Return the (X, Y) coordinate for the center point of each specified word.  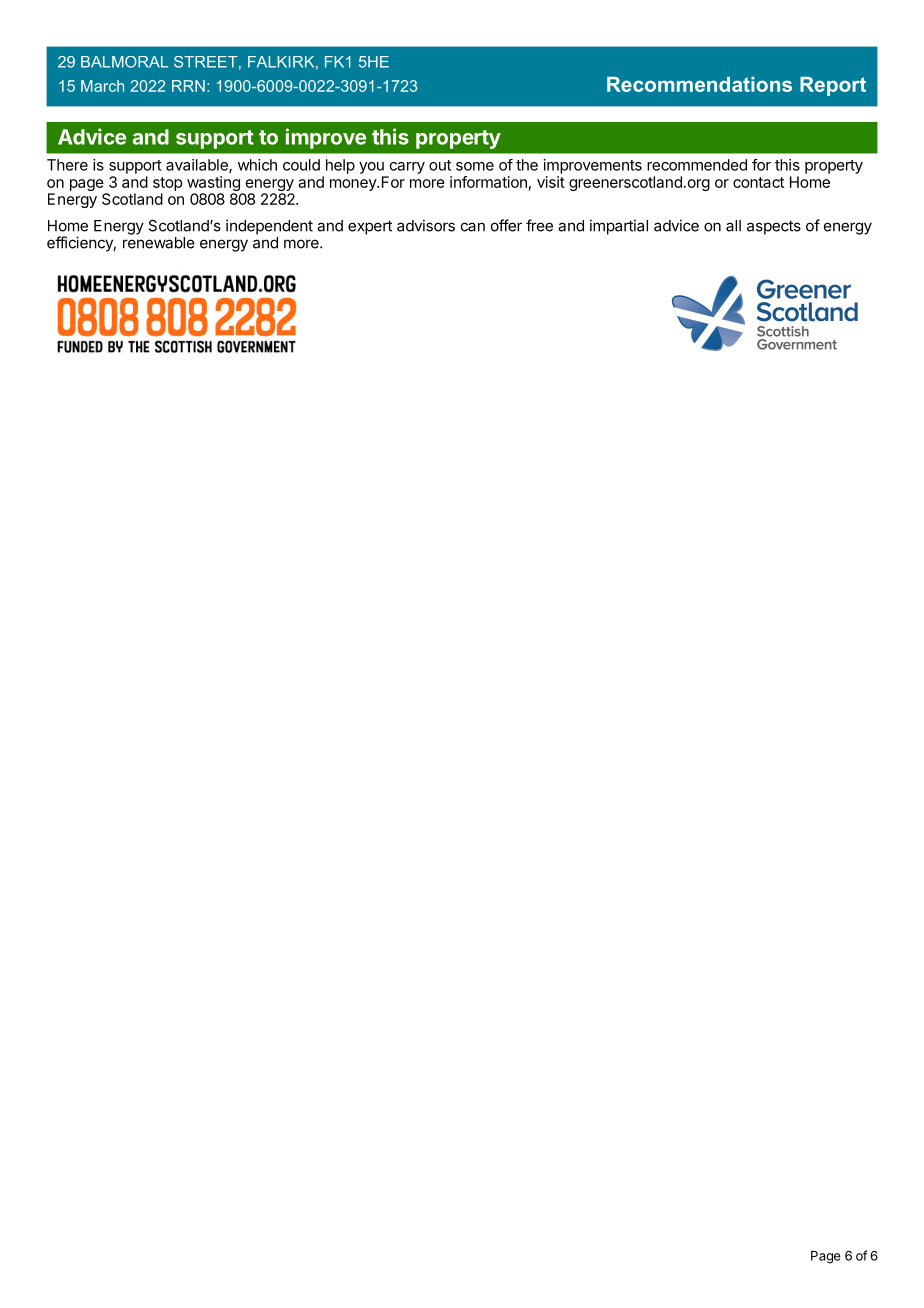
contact (758, 182)
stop (167, 184)
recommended (697, 165)
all (733, 226)
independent (269, 227)
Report (833, 86)
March (102, 86)
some (475, 166)
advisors (426, 225)
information (488, 182)
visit (551, 182)
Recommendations (699, 84)
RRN (188, 86)
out (440, 165)
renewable (159, 243)
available (198, 166)
